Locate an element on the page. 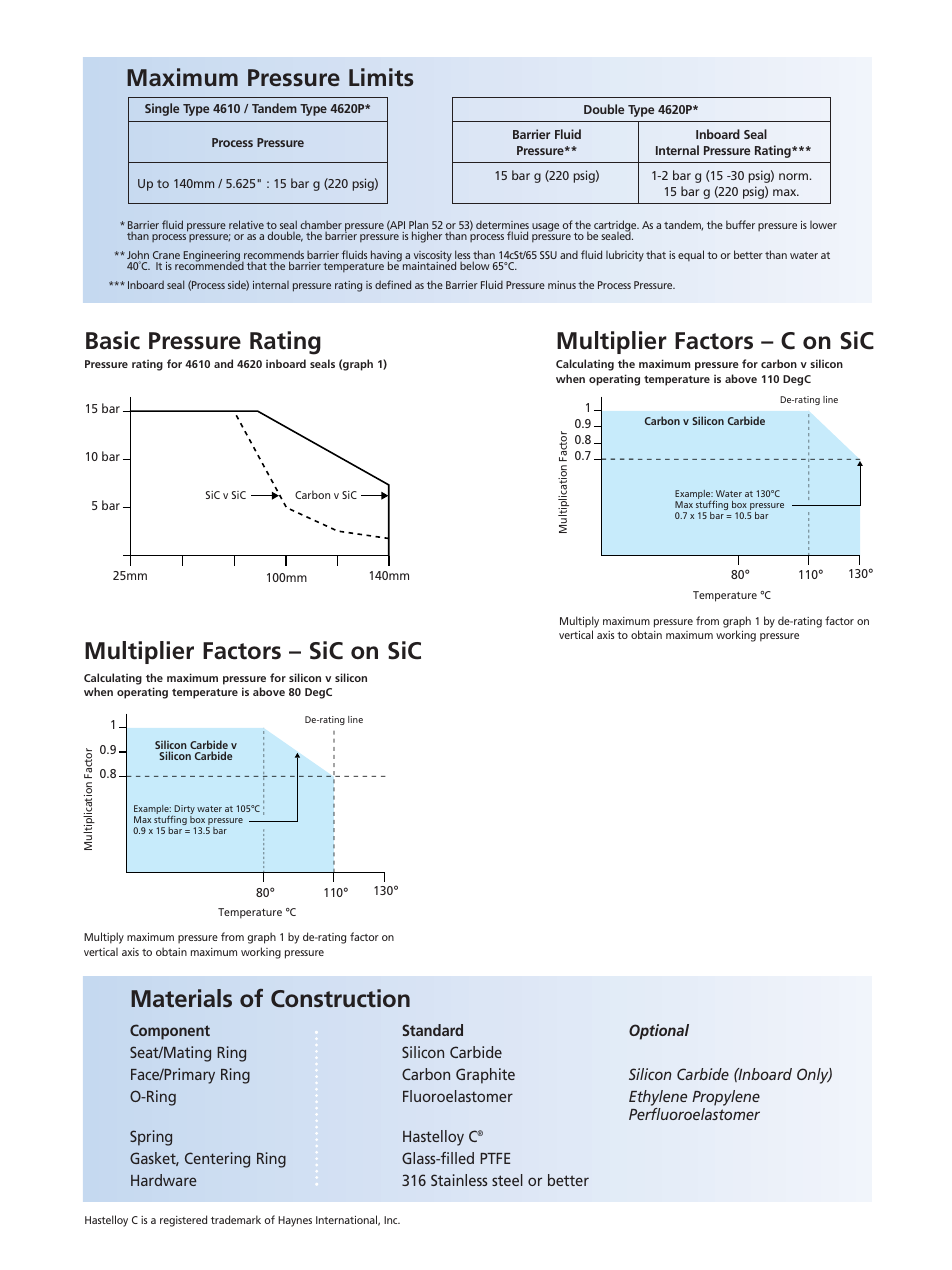 The width and height of the image is (952, 1270). Single is located at coordinates (162, 109).
